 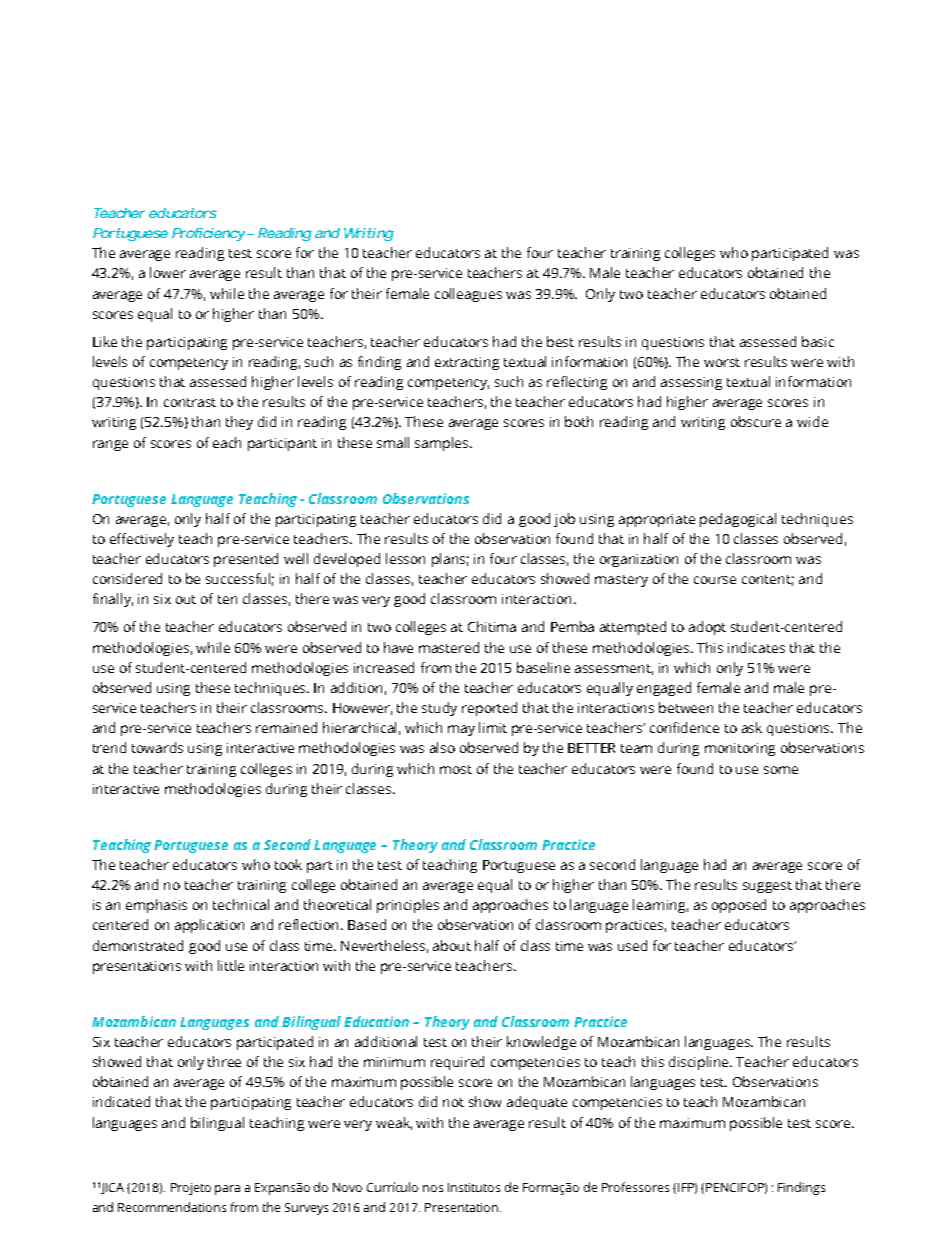 What do you see at coordinates (224, 1061) in the screenshot?
I see `three` at bounding box center [224, 1061].
